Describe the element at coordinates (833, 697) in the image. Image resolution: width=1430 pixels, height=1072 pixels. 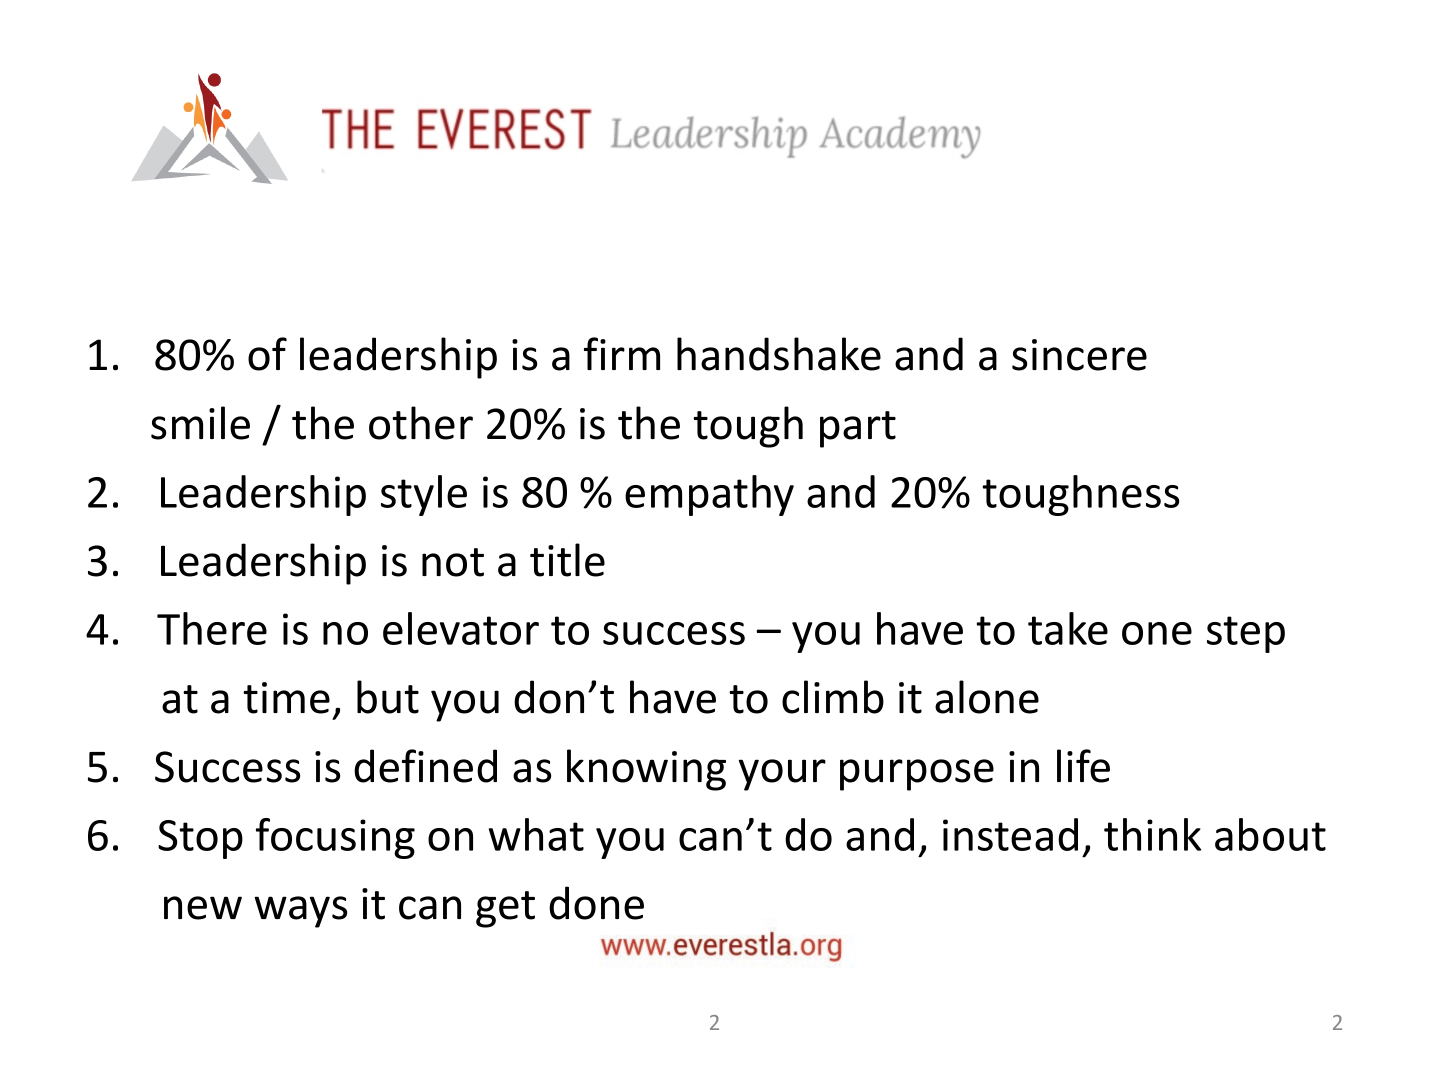
I see `climb` at that location.
